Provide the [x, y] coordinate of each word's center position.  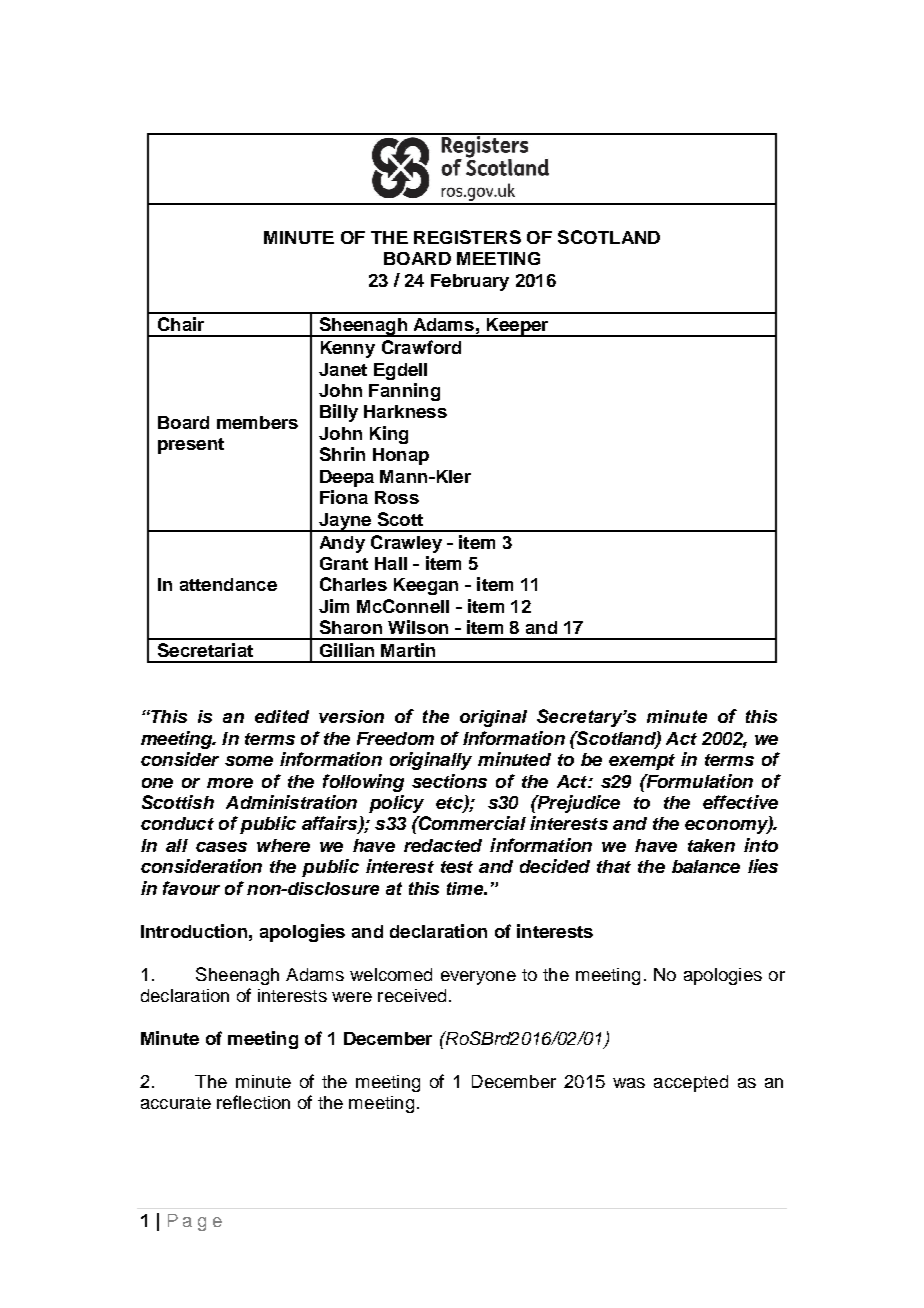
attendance [228, 584]
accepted [691, 1083]
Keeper [517, 327]
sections [449, 781]
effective [740, 802]
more [230, 783]
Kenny [348, 349]
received [412, 995]
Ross [397, 497]
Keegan [426, 586]
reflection [253, 1102]
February [470, 282]
